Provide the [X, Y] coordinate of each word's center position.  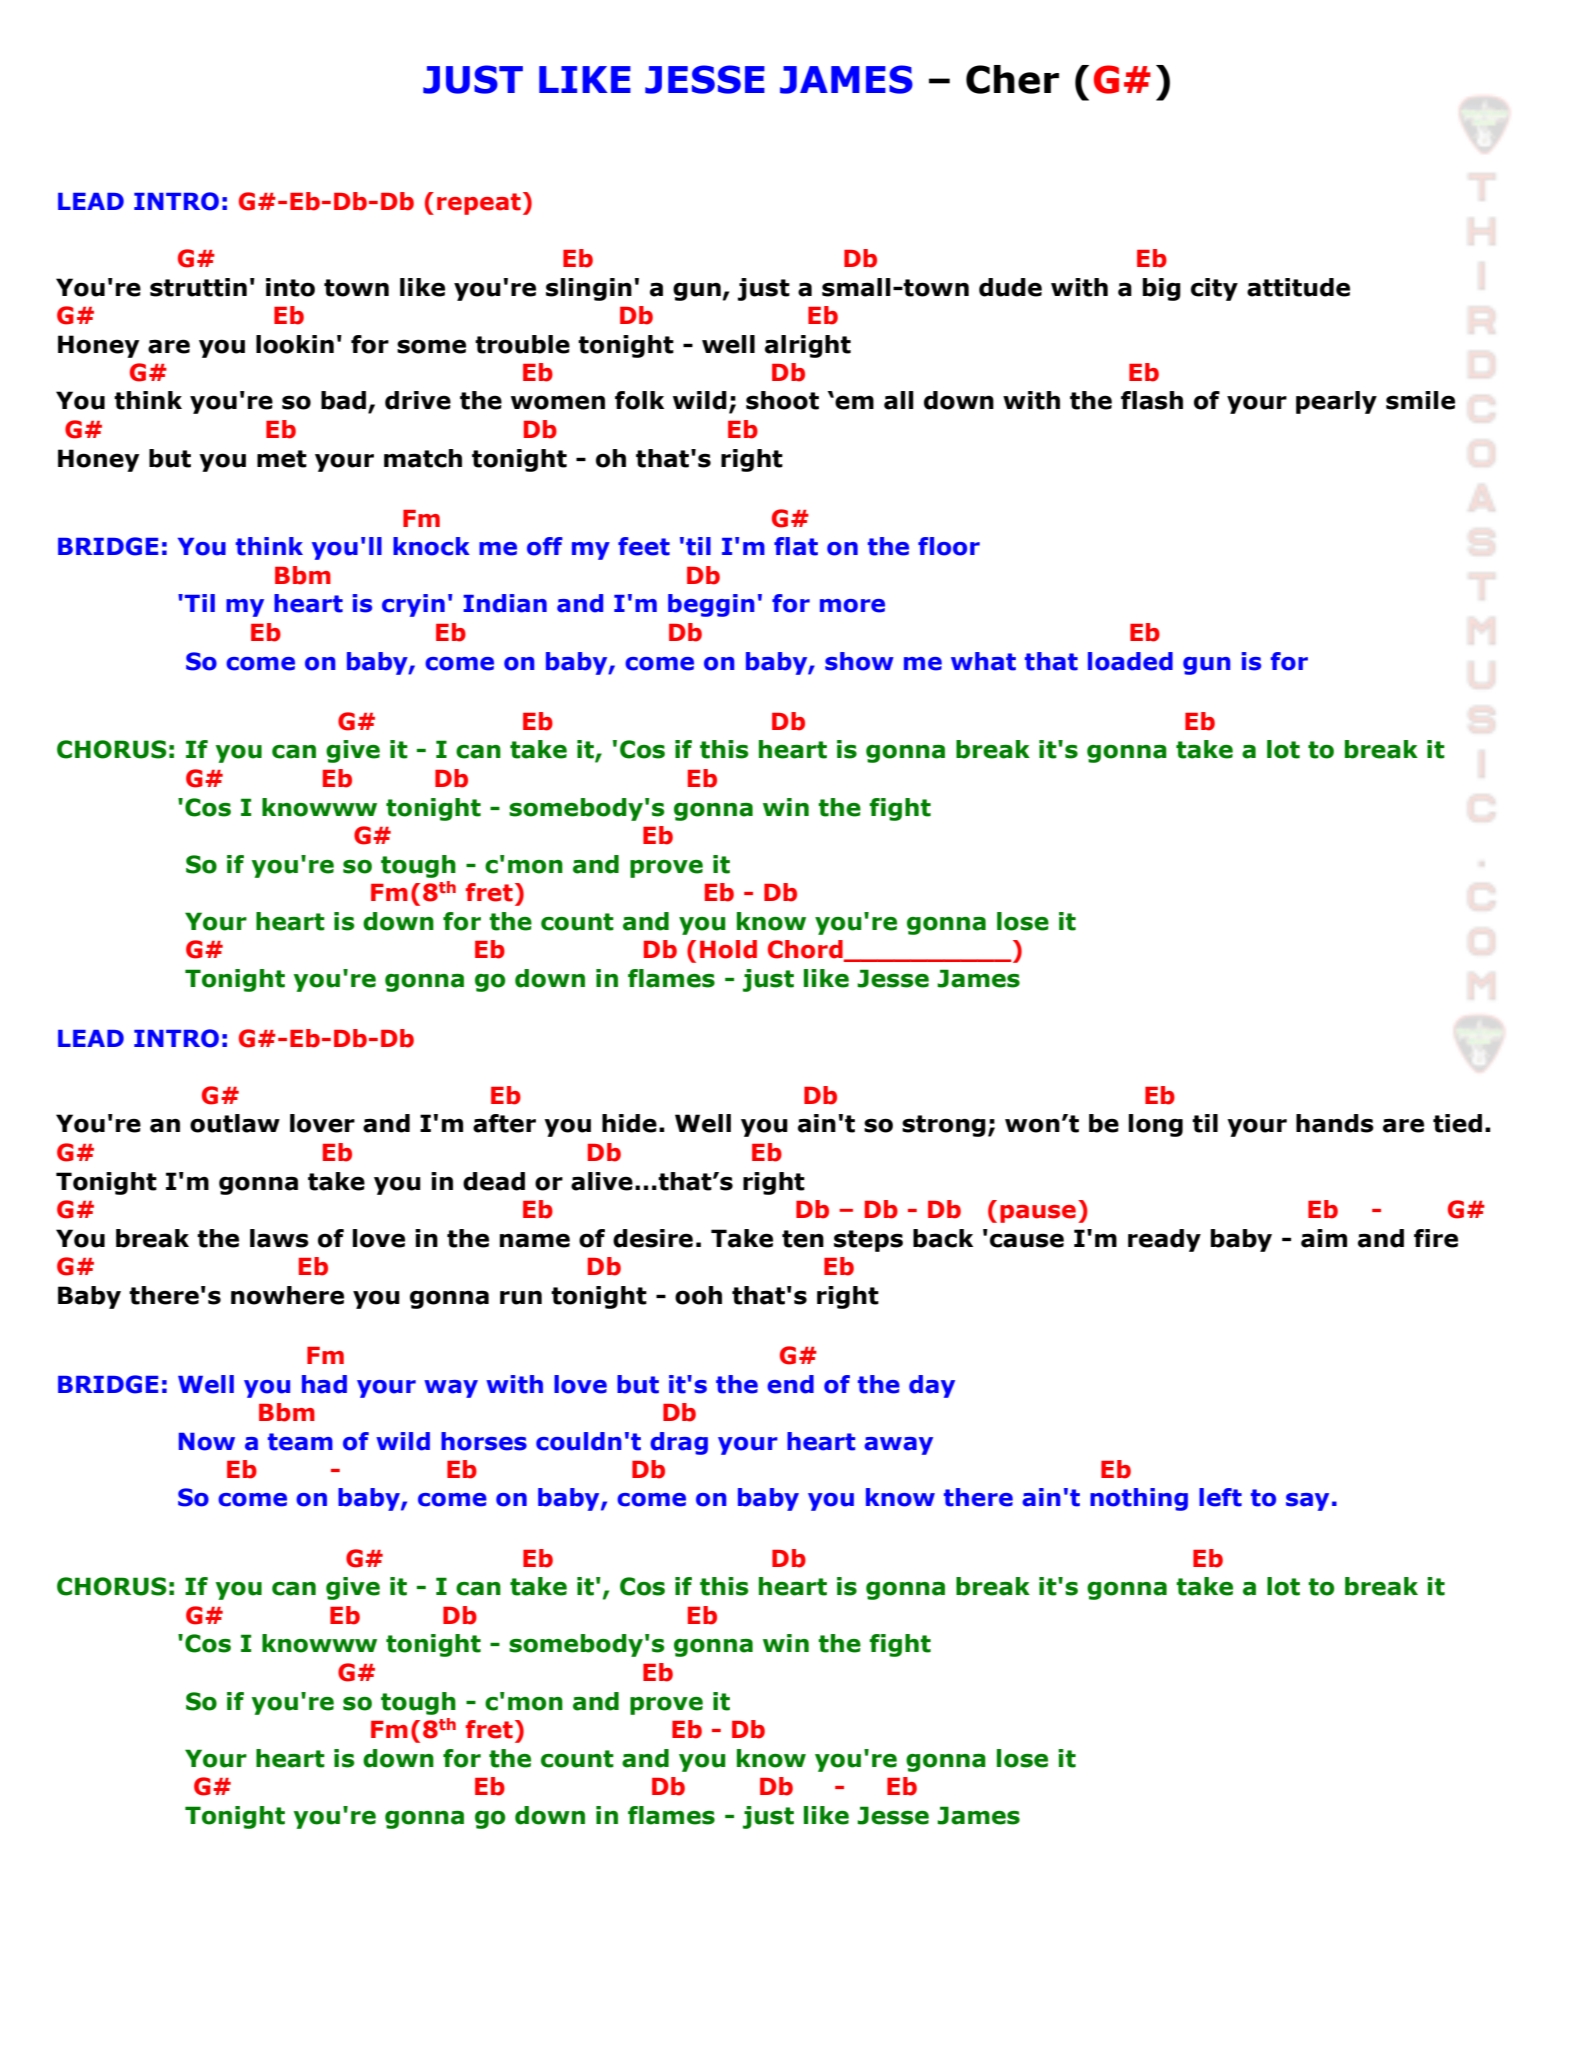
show [859, 661]
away [898, 1446]
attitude [1298, 287]
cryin [413, 605]
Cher [1012, 79]
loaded [1130, 661]
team [300, 1442]
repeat [479, 204]
